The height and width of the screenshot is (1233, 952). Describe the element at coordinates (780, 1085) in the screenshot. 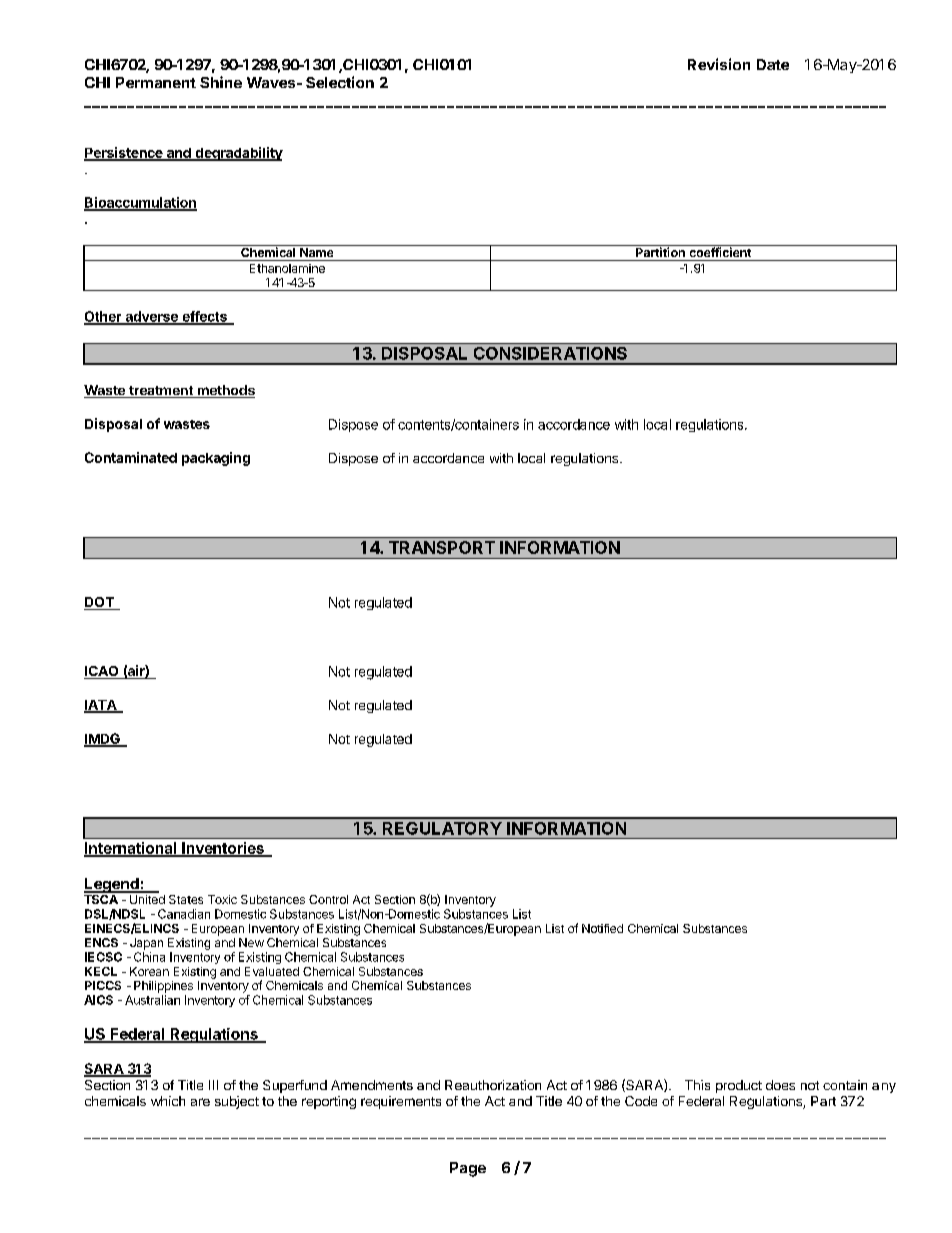

I see `does` at that location.
